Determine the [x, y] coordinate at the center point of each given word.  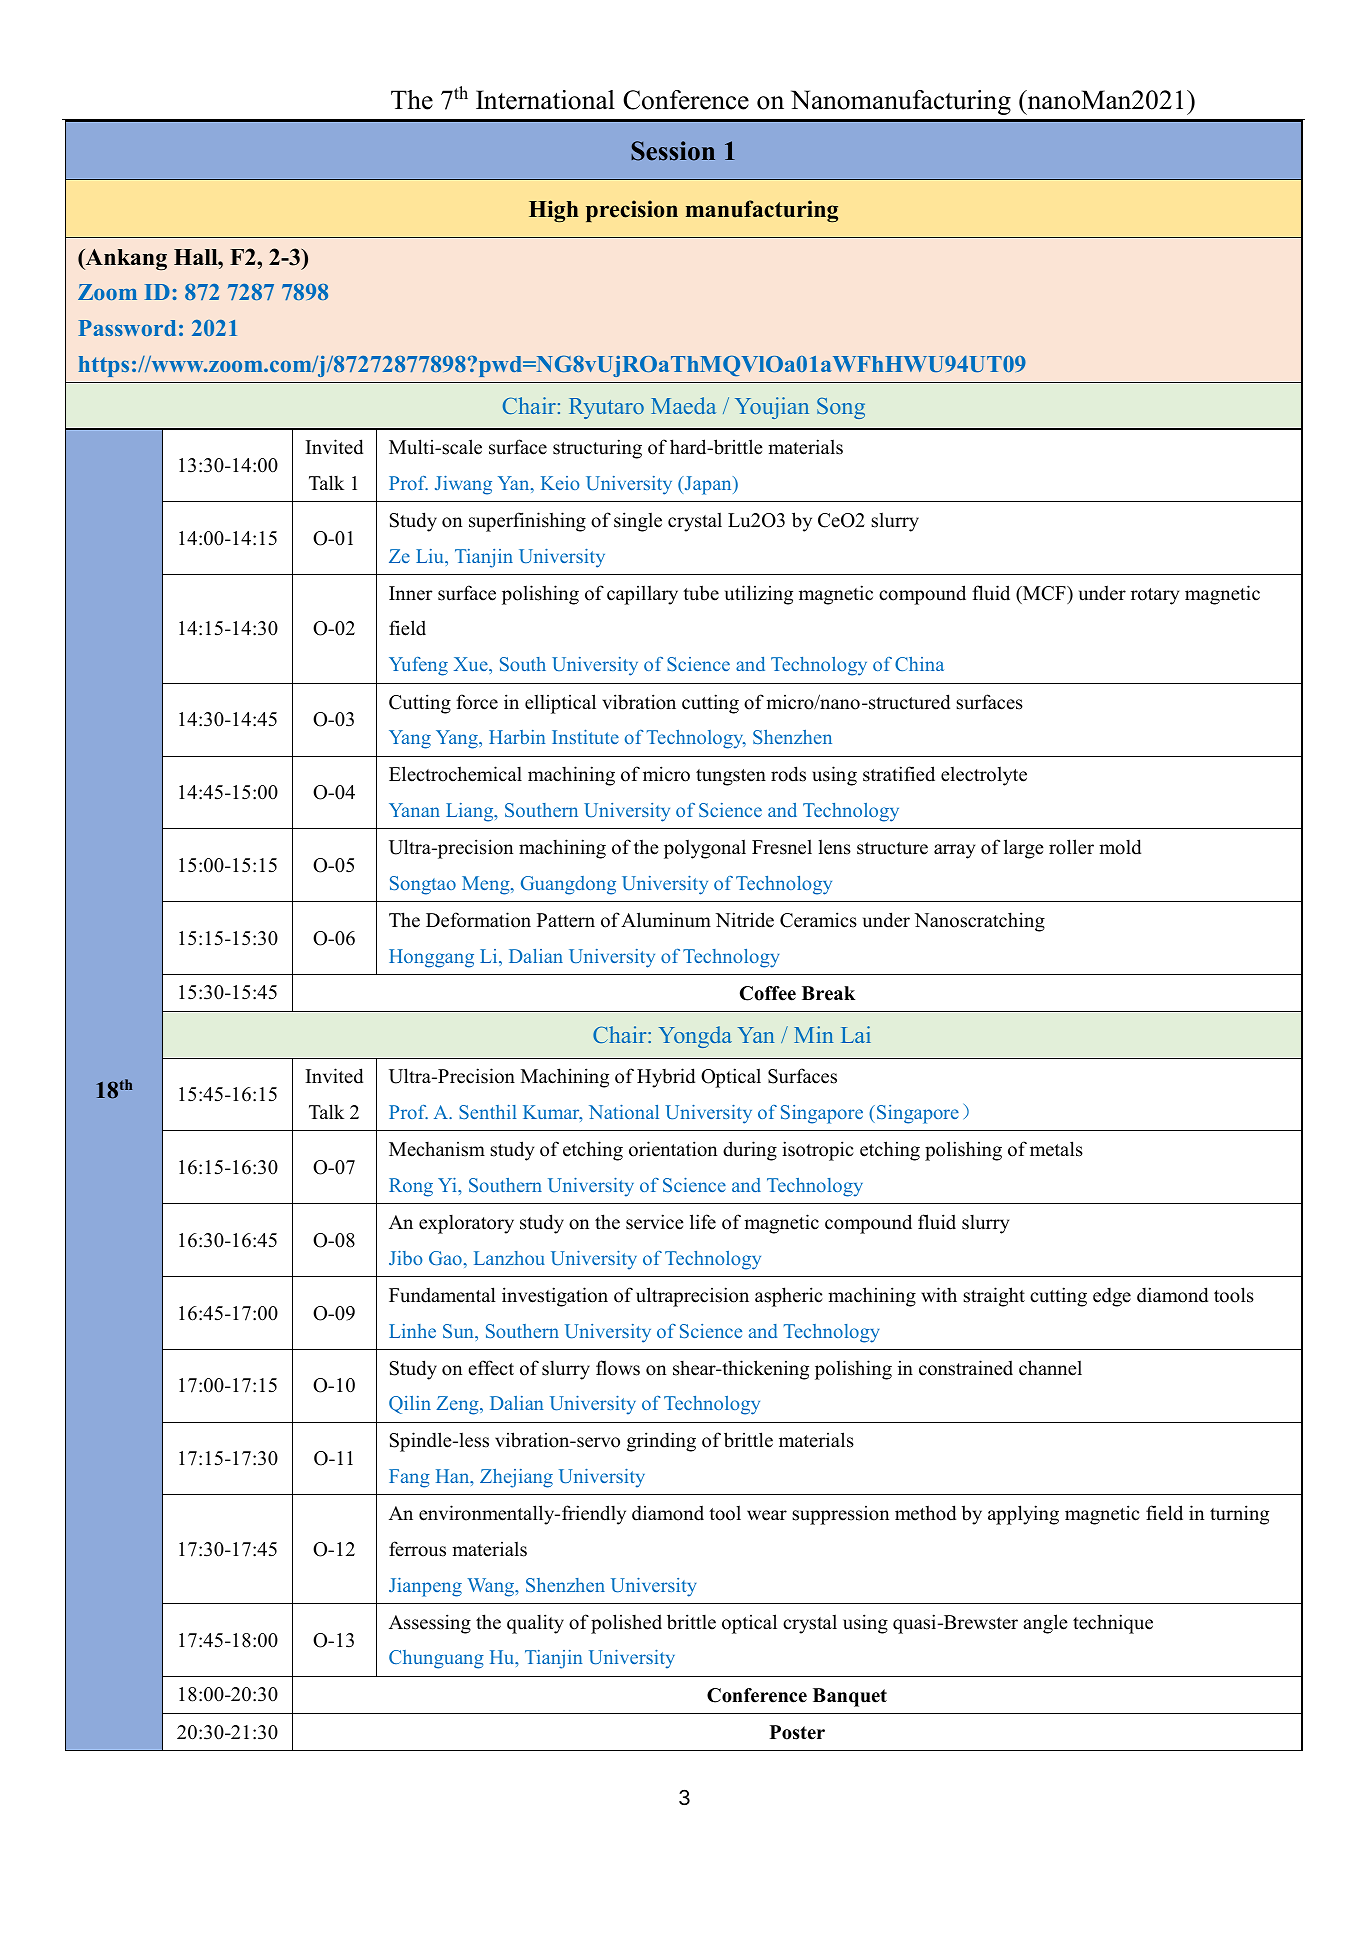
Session [673, 151]
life [703, 1222]
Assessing [430, 1624]
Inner [411, 593]
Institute [585, 737]
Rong [411, 1187]
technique [1113, 1624]
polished [626, 1624]
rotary [1155, 596]
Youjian [772, 408]
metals [1056, 1149]
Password [127, 328]
